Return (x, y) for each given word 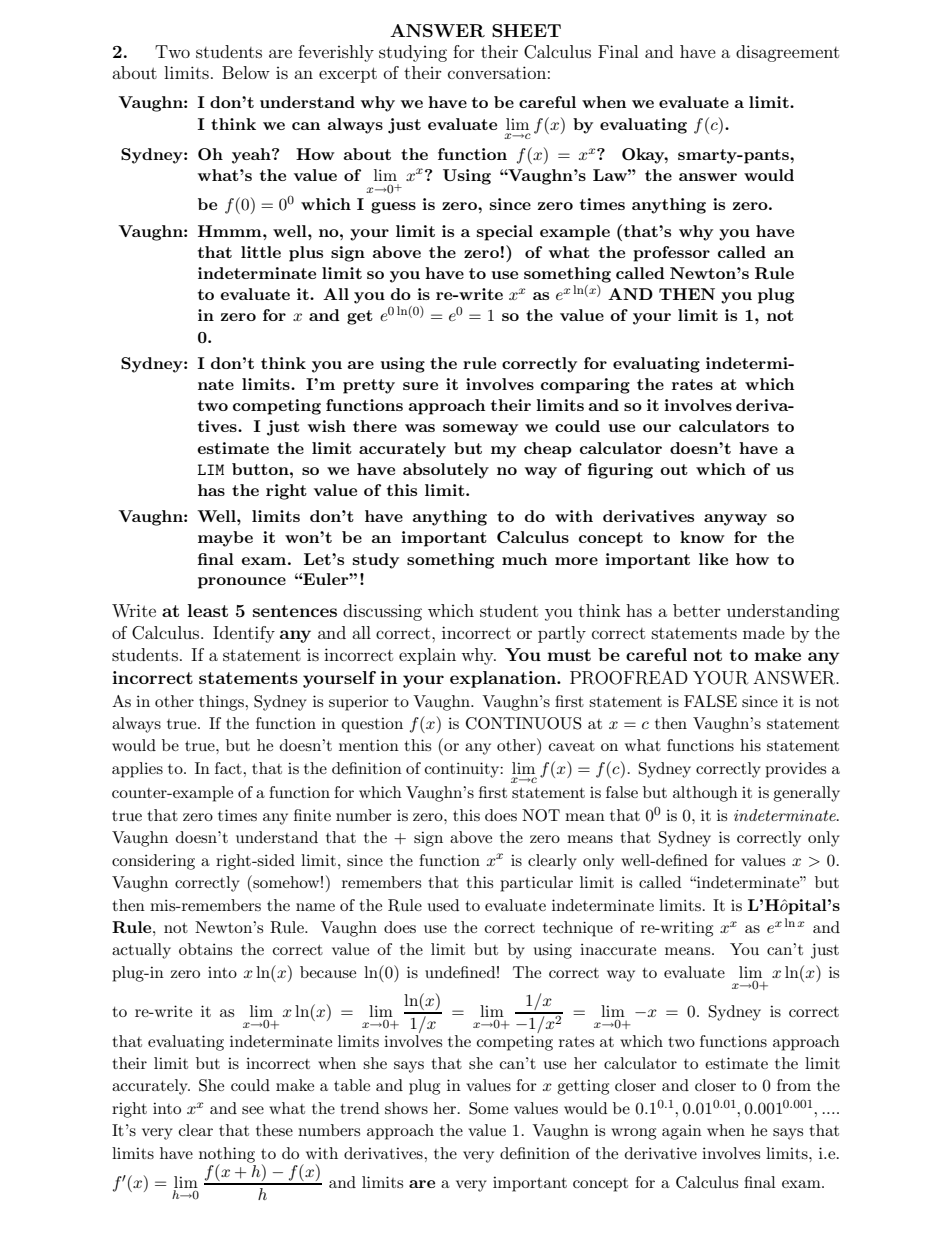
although (705, 794)
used (443, 905)
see (253, 1110)
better (697, 610)
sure (420, 386)
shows (406, 1108)
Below (246, 72)
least (207, 610)
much (524, 559)
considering (153, 862)
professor (671, 254)
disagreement (787, 53)
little (261, 252)
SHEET (526, 31)
